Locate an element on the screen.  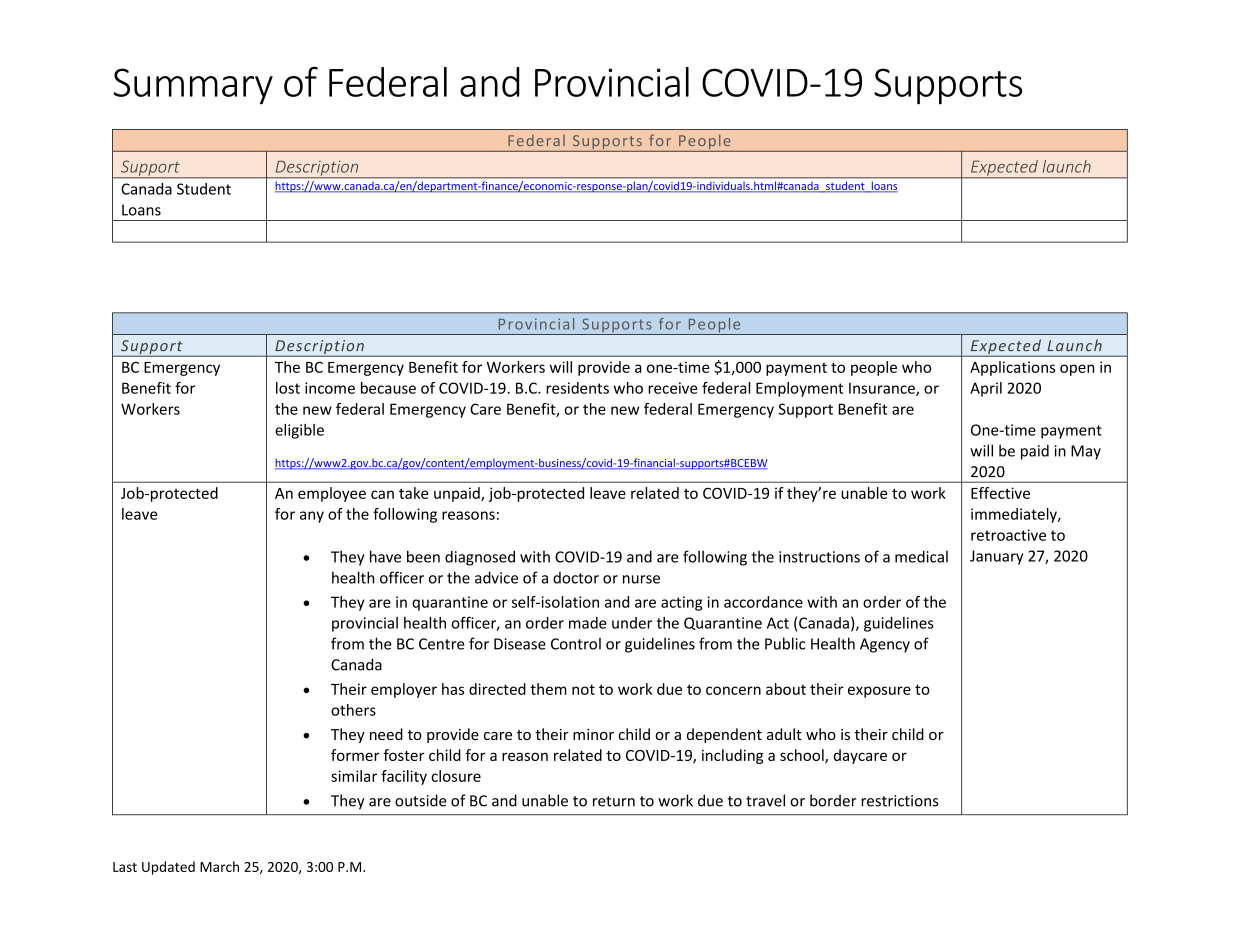
open is located at coordinates (1077, 370).
